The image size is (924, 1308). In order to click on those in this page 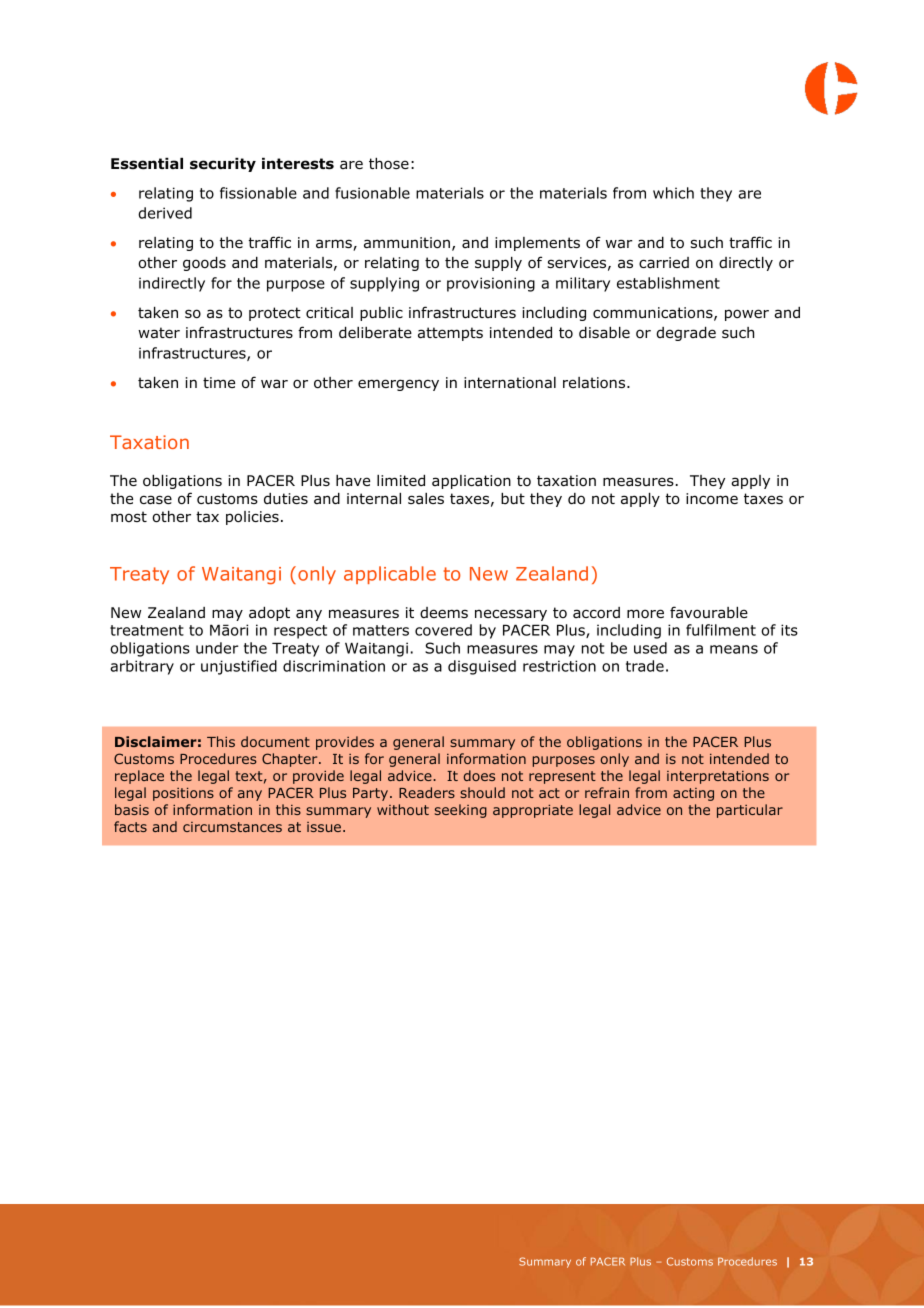, I will do `click(389, 163)`.
